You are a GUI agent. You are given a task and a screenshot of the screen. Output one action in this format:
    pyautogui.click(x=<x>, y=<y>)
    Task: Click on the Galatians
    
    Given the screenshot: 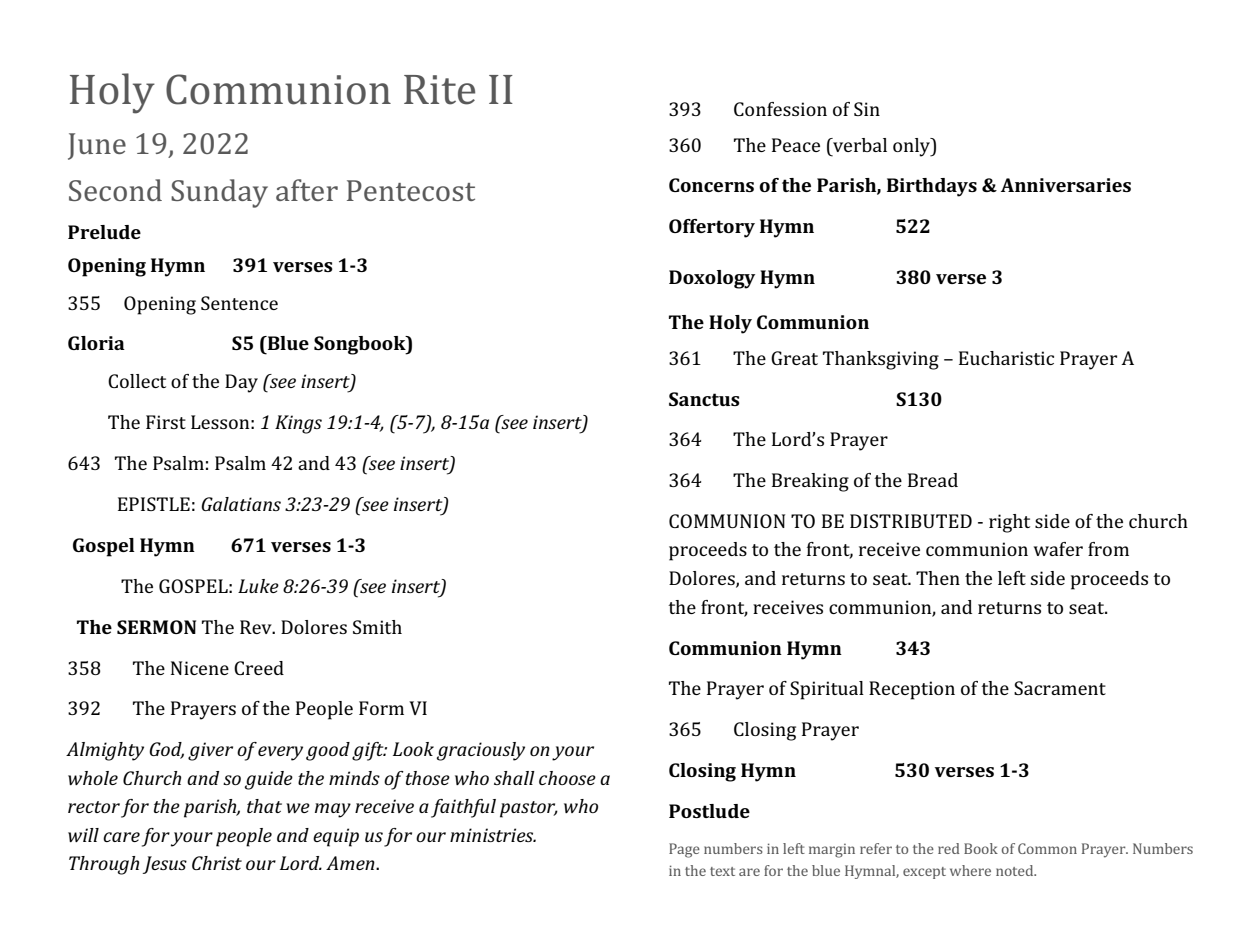 What is the action you would take?
    pyautogui.click(x=241, y=504)
